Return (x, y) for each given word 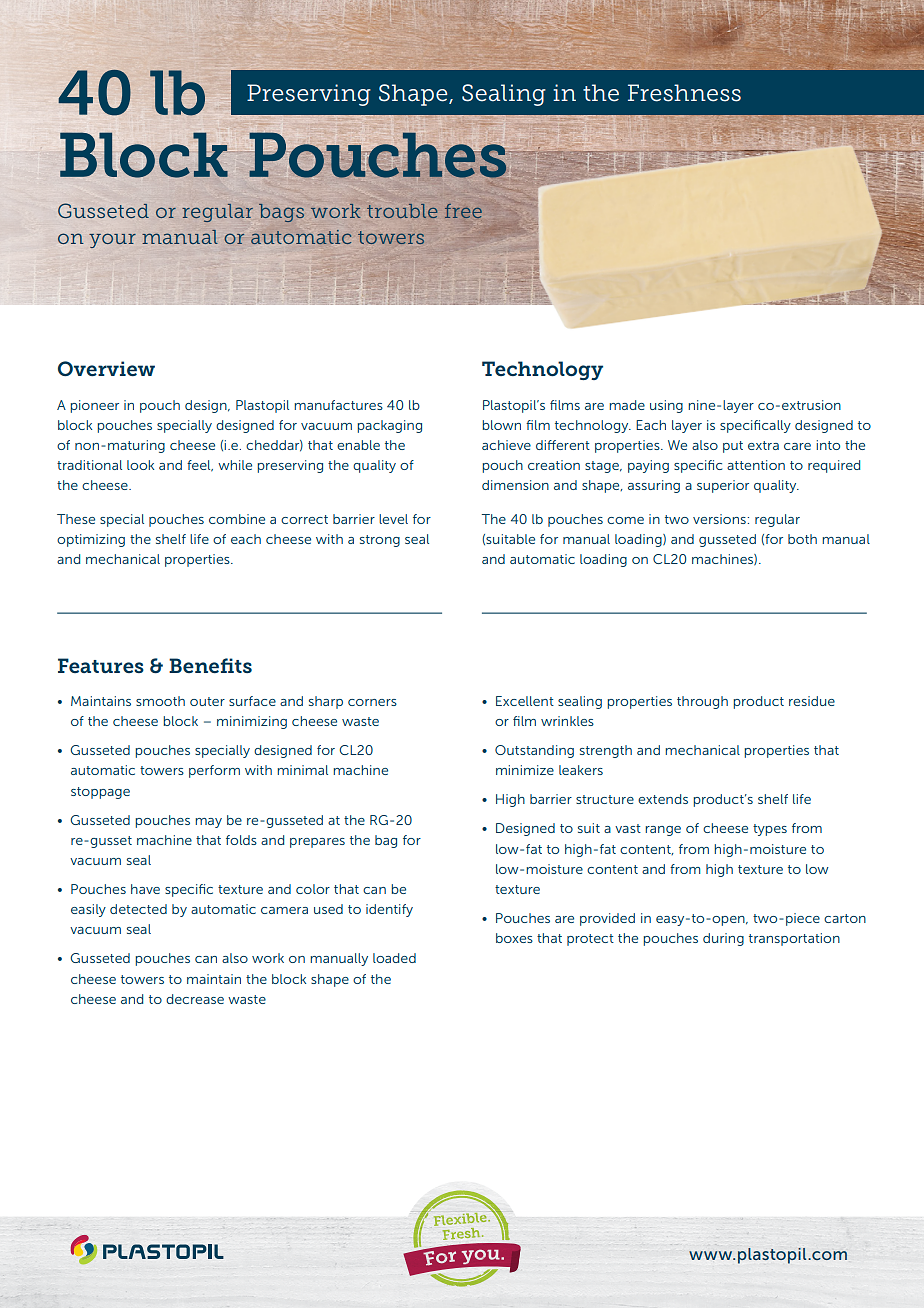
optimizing (91, 540)
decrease (195, 999)
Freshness (684, 93)
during (723, 939)
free (463, 211)
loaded (394, 958)
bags (281, 213)
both (802, 539)
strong (380, 541)
